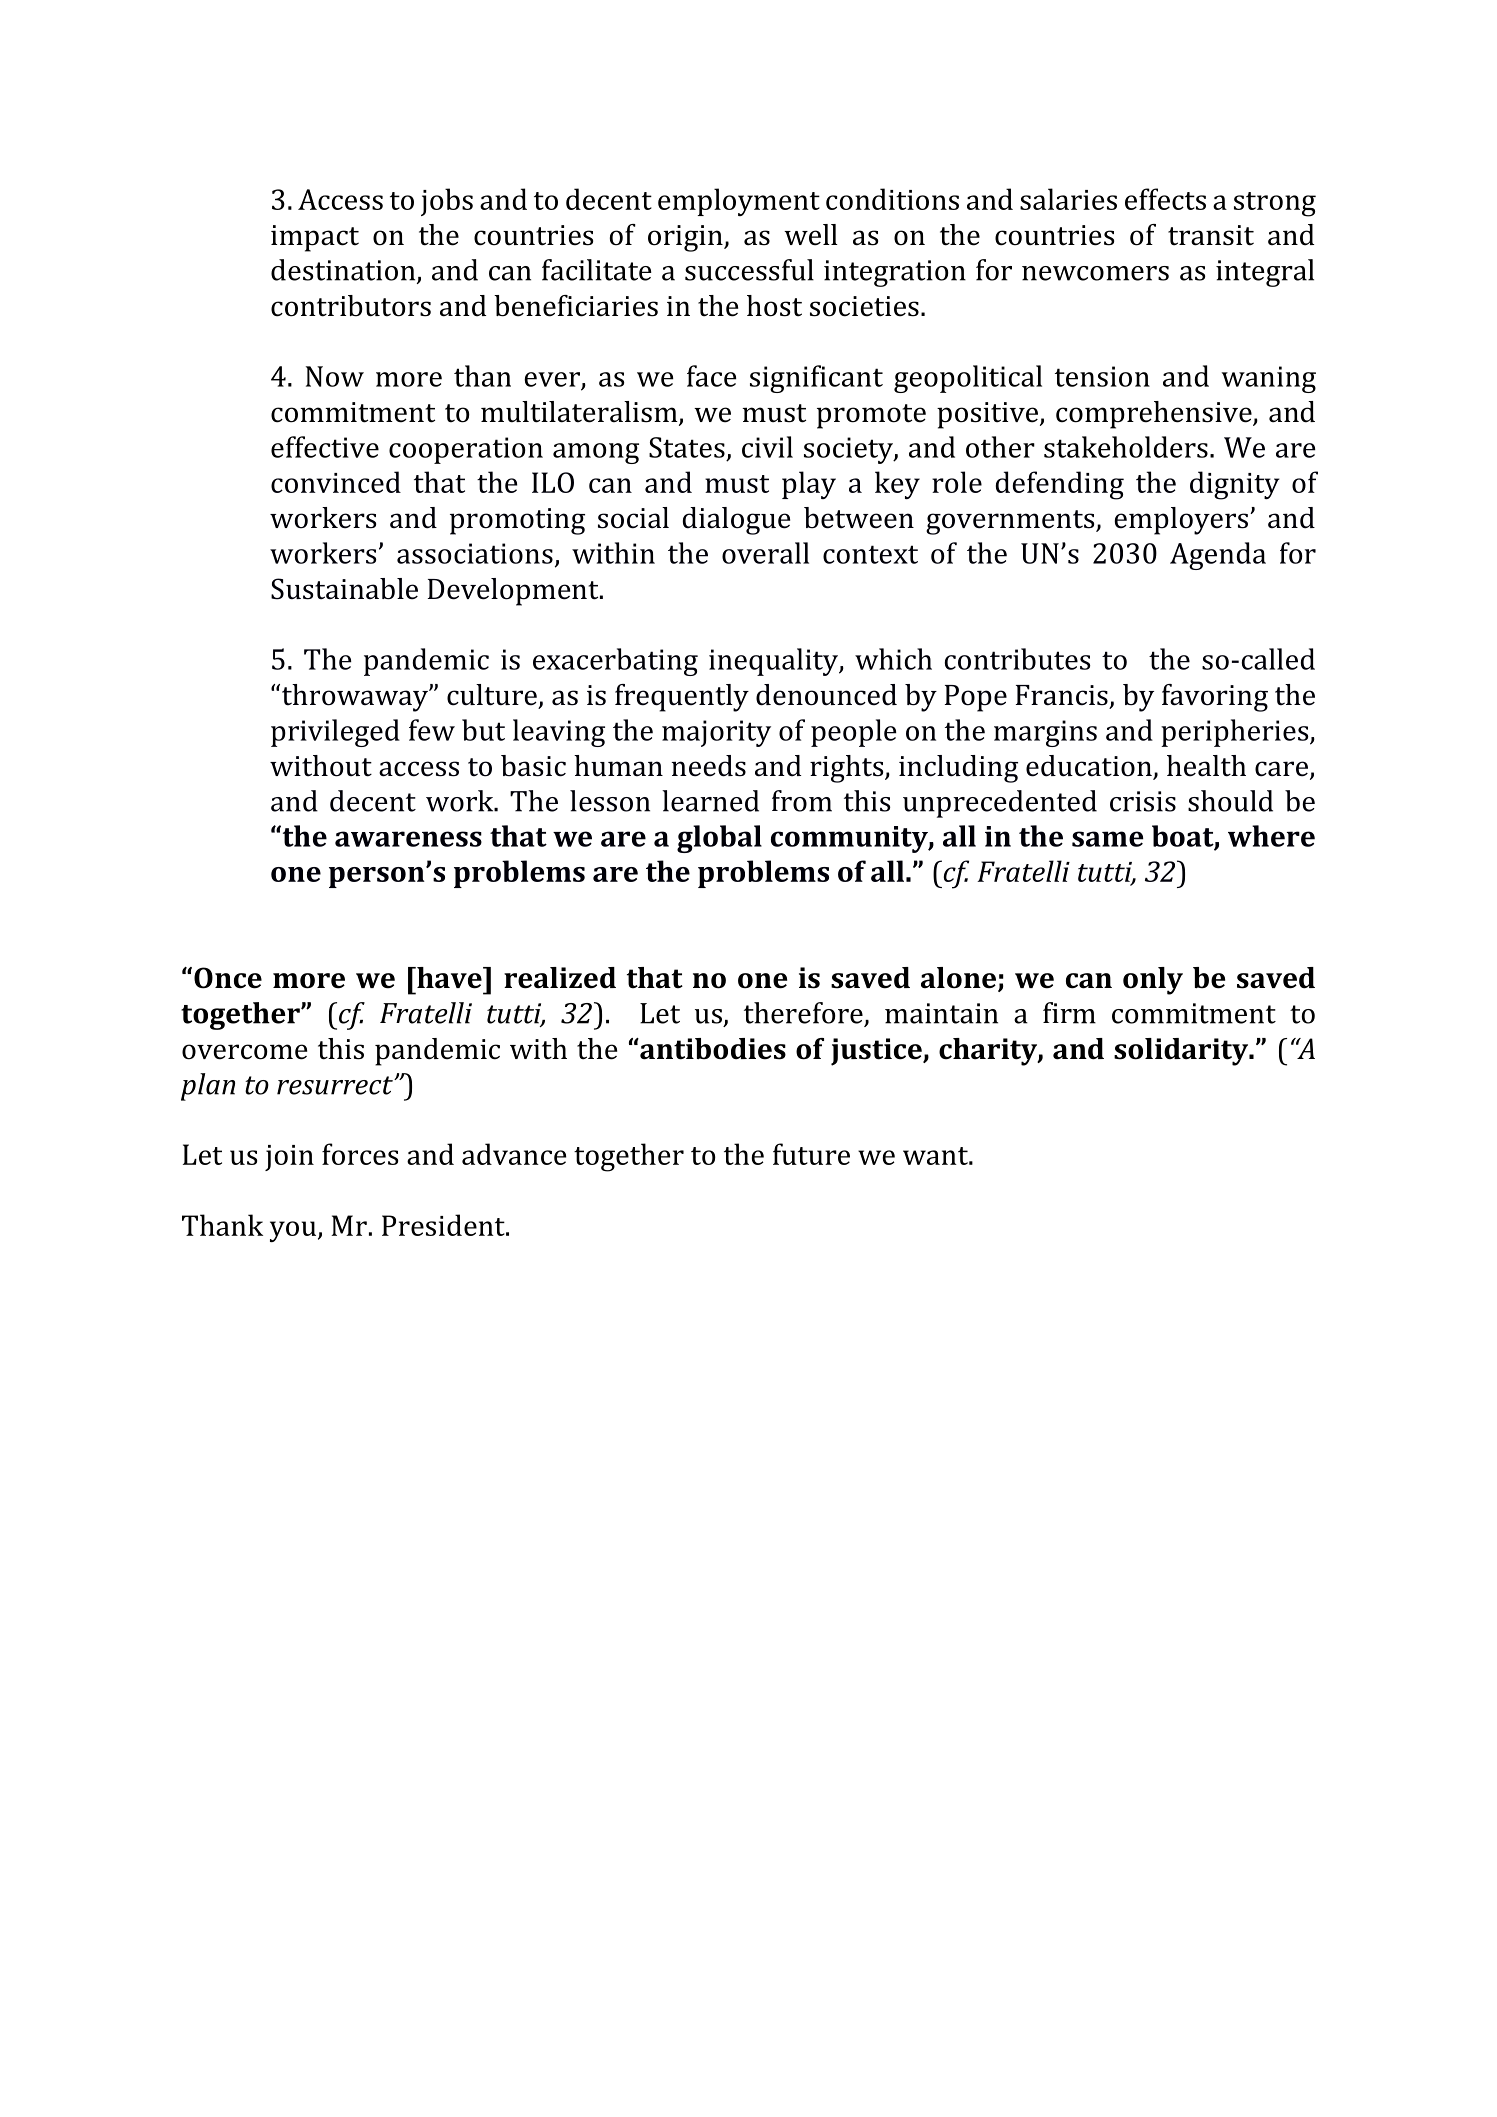 The width and height of the page is (1497, 2117). What do you see at coordinates (1211, 235) in the page?
I see `transit` at bounding box center [1211, 235].
